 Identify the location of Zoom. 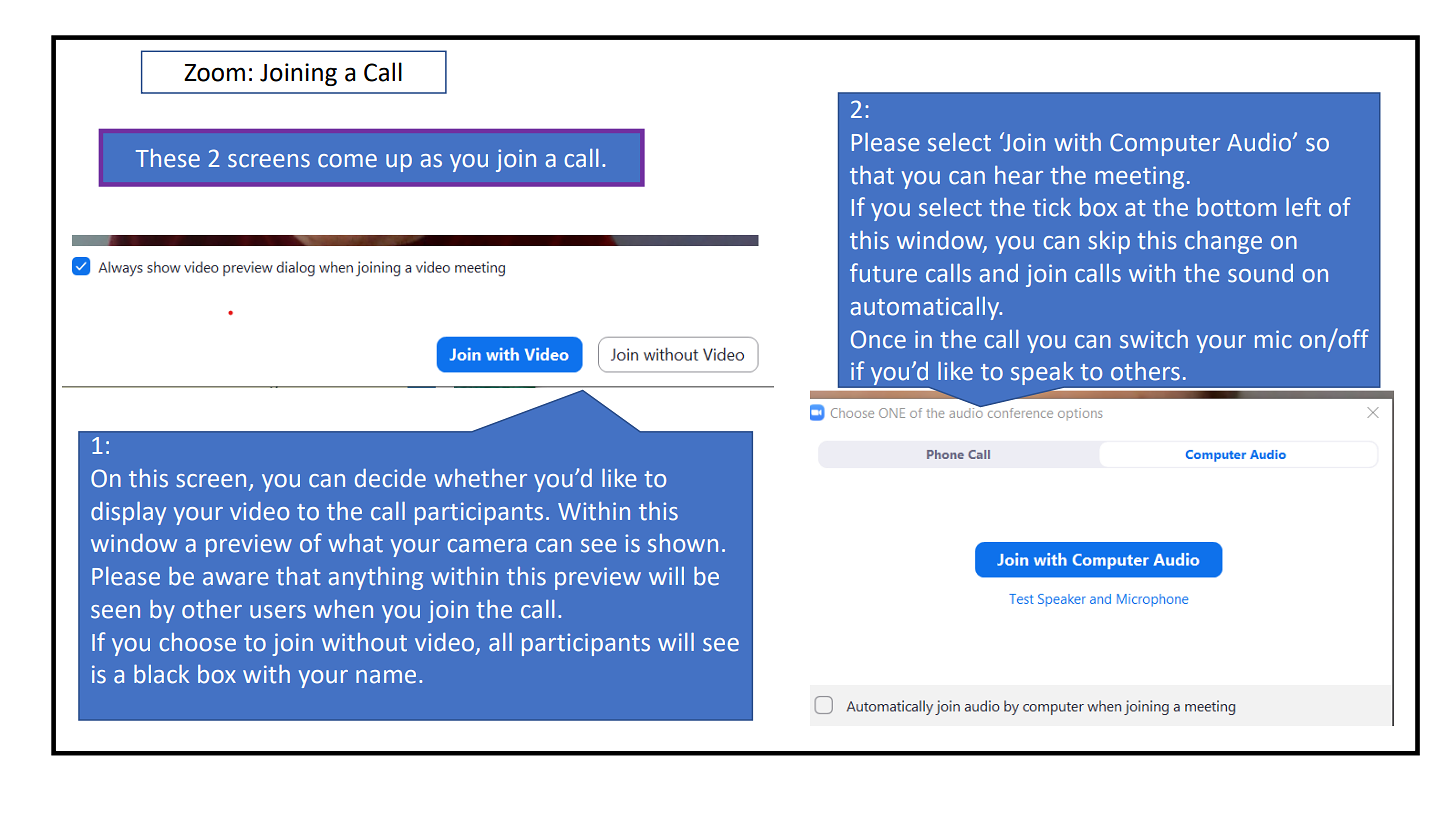
(214, 73).
